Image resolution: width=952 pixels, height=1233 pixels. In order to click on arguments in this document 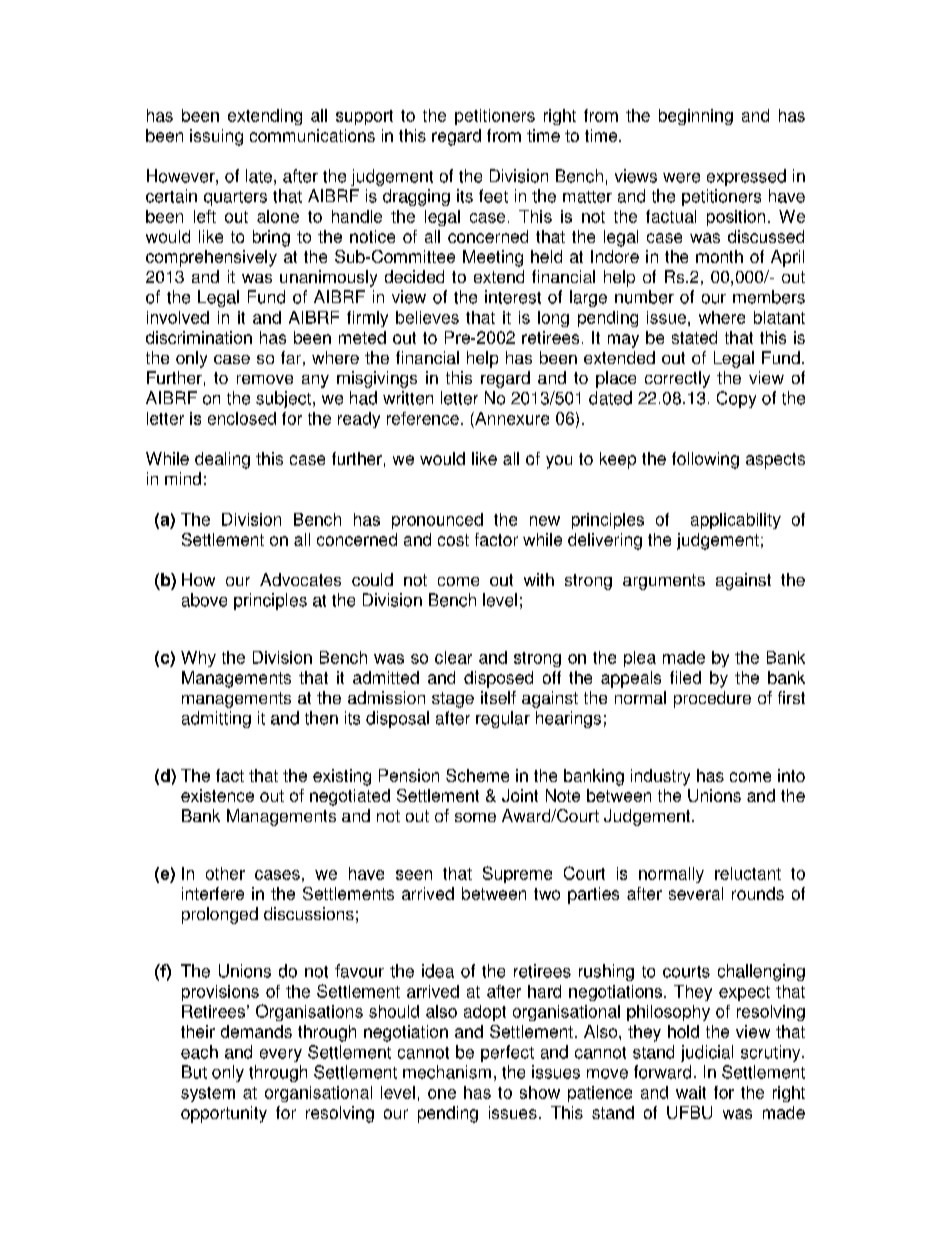, I will do `click(664, 582)`.
